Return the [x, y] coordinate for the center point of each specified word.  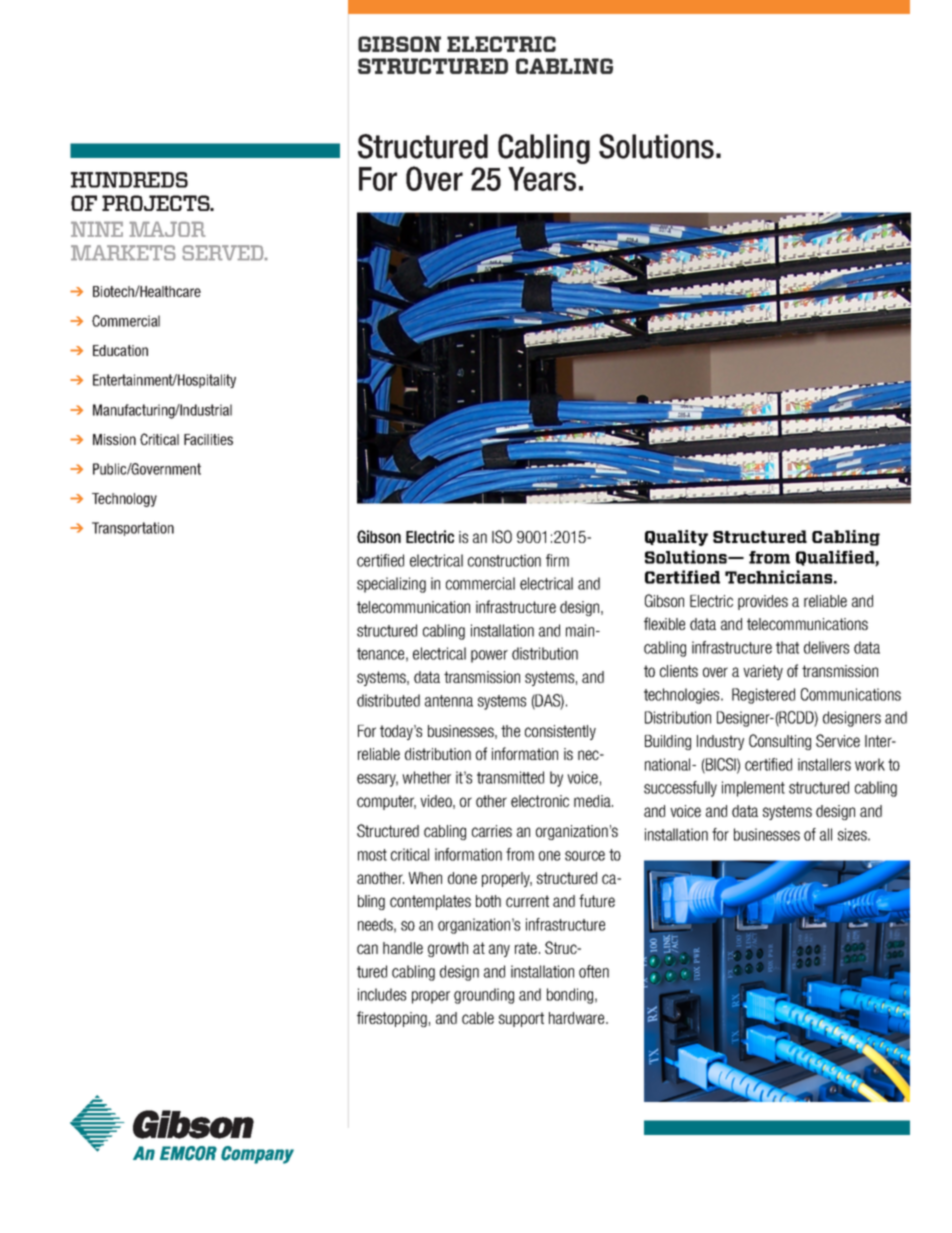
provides [763, 602]
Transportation [133, 529]
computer [386, 802]
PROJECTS [157, 203]
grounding [484, 996]
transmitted [510, 777]
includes [382, 994]
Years [542, 179]
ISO [502, 536]
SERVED [224, 253]
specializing [391, 585]
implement [753, 789]
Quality [676, 538]
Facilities [208, 439]
